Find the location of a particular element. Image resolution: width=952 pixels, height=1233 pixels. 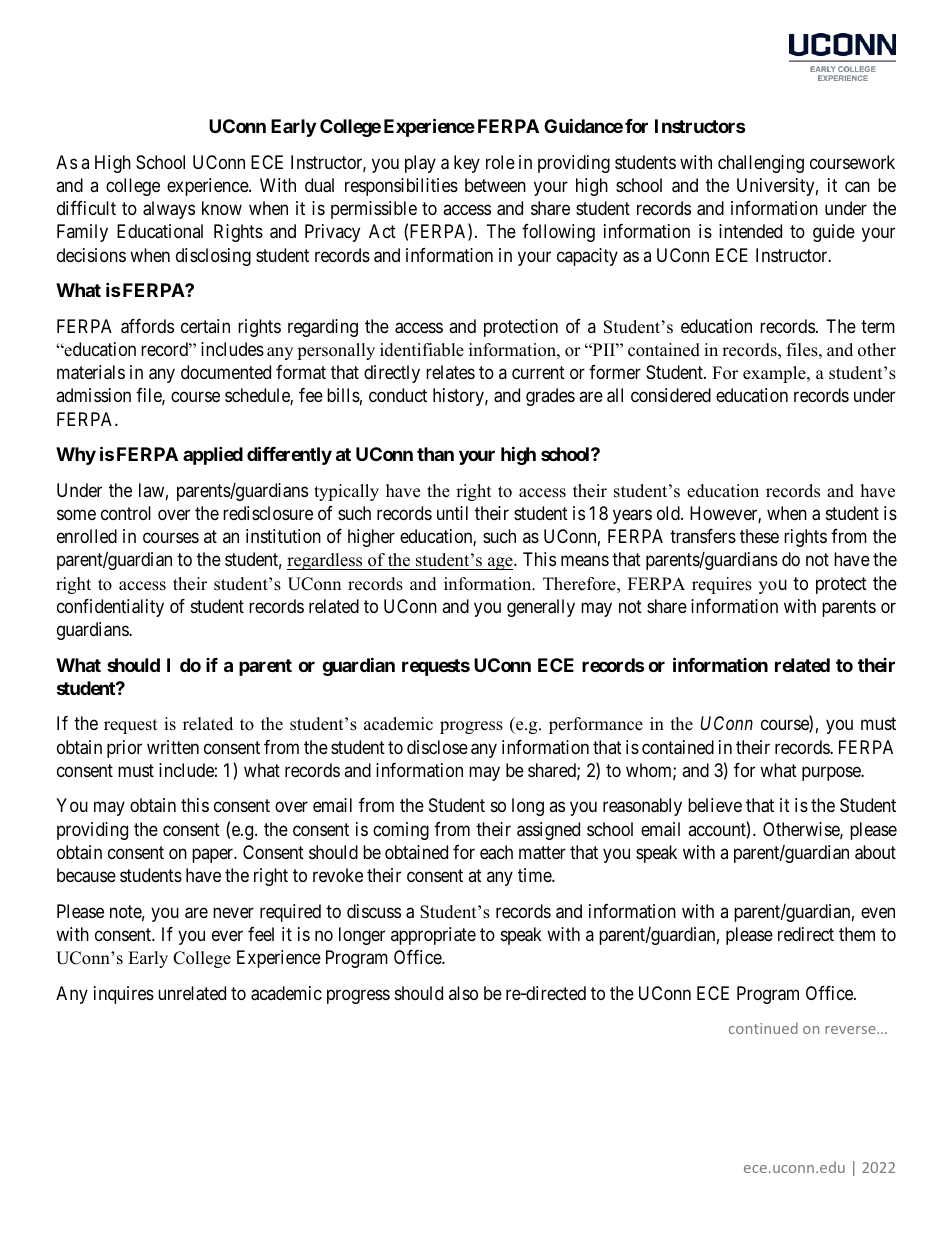

documented is located at coordinates (226, 372).
